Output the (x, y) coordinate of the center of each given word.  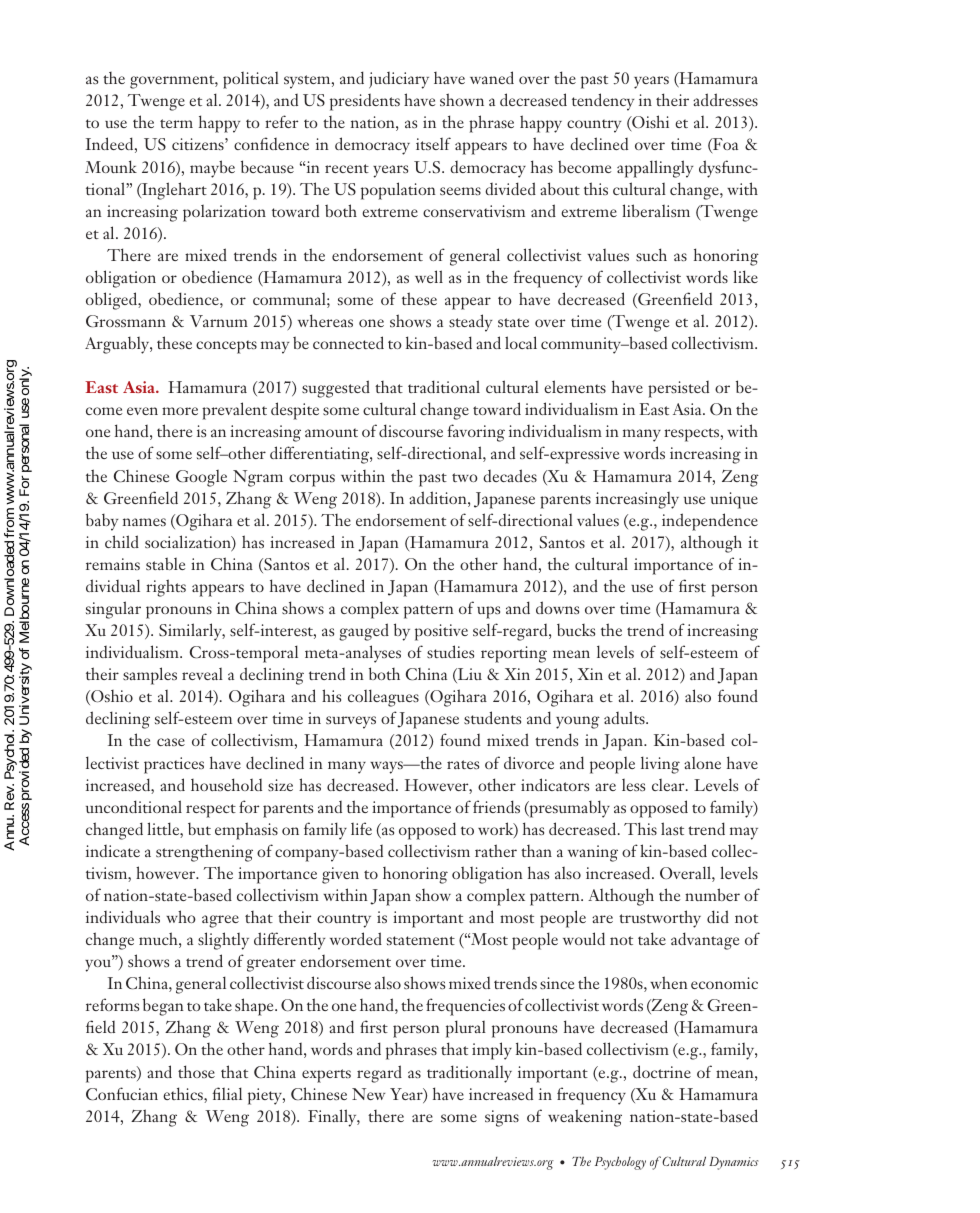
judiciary (399, 80)
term (176, 123)
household (226, 784)
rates (463, 764)
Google (201, 478)
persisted (678, 389)
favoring (476, 433)
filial (227, 1093)
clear (669, 785)
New (368, 1094)
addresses (725, 99)
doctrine (662, 1071)
